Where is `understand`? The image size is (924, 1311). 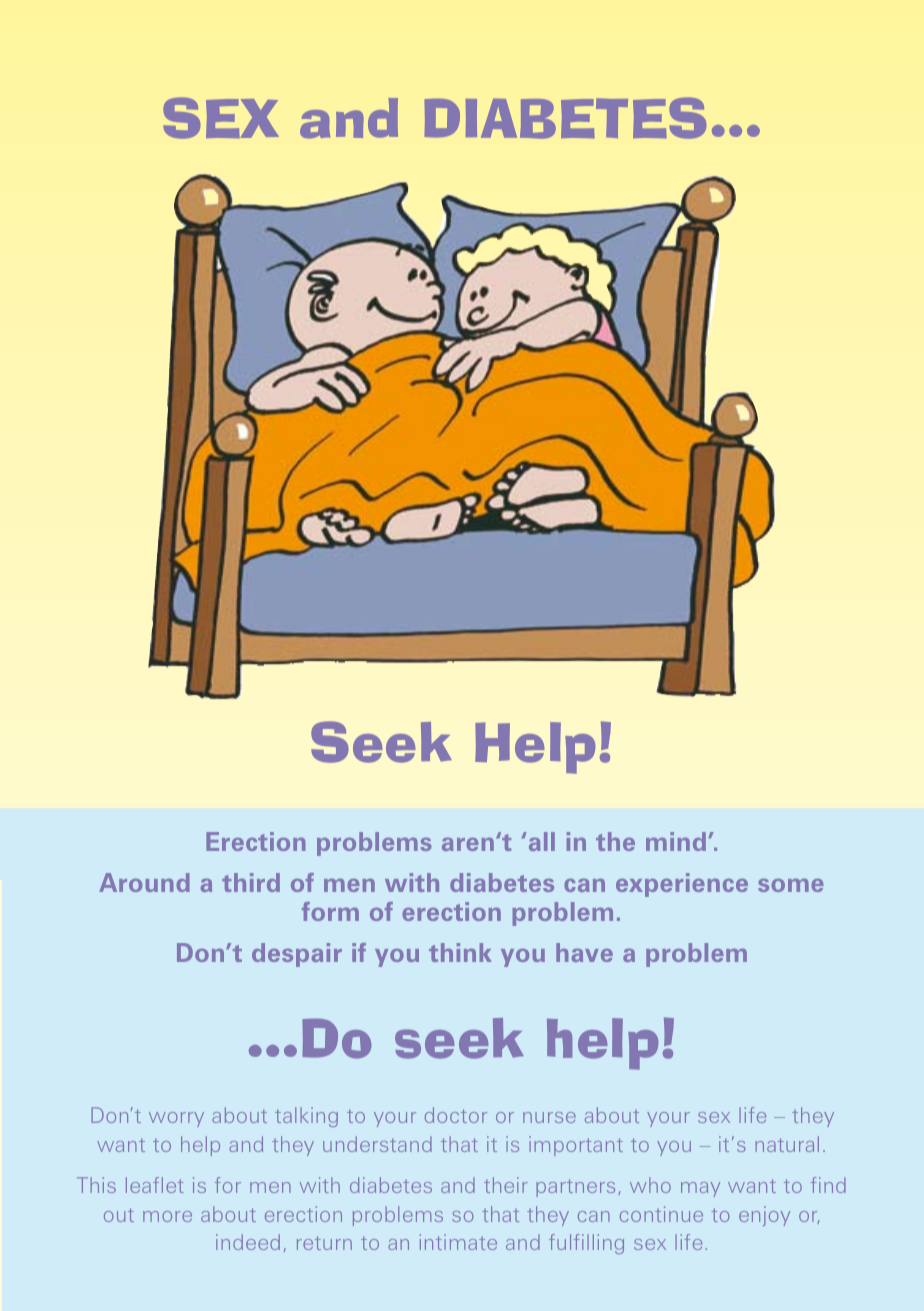
understand is located at coordinates (377, 1144).
